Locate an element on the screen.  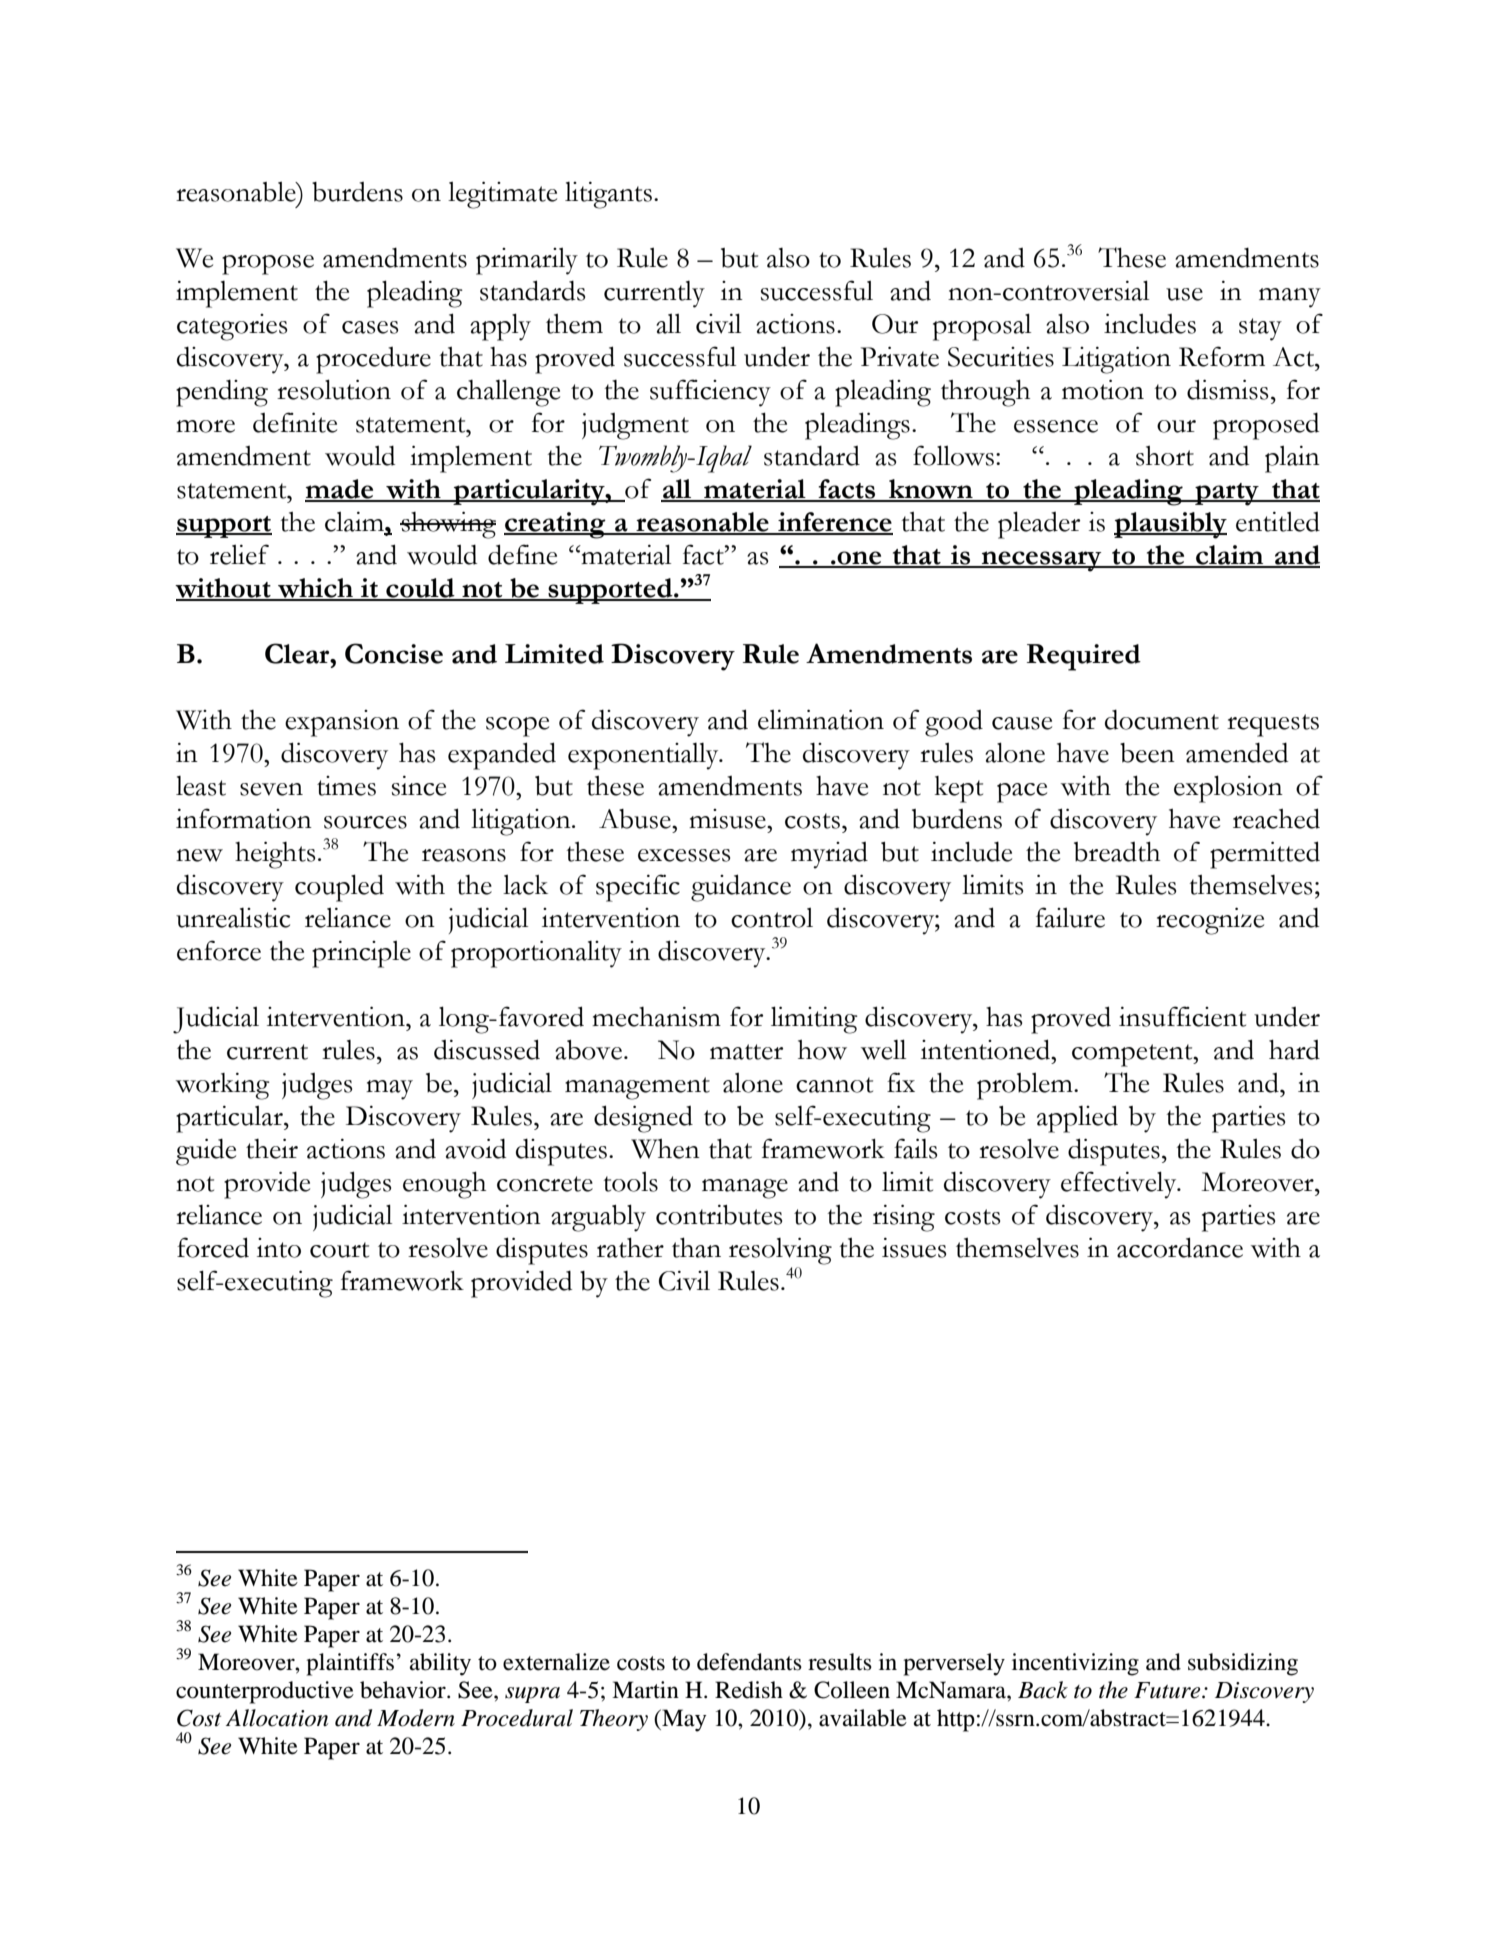
principle is located at coordinates (361, 954).
